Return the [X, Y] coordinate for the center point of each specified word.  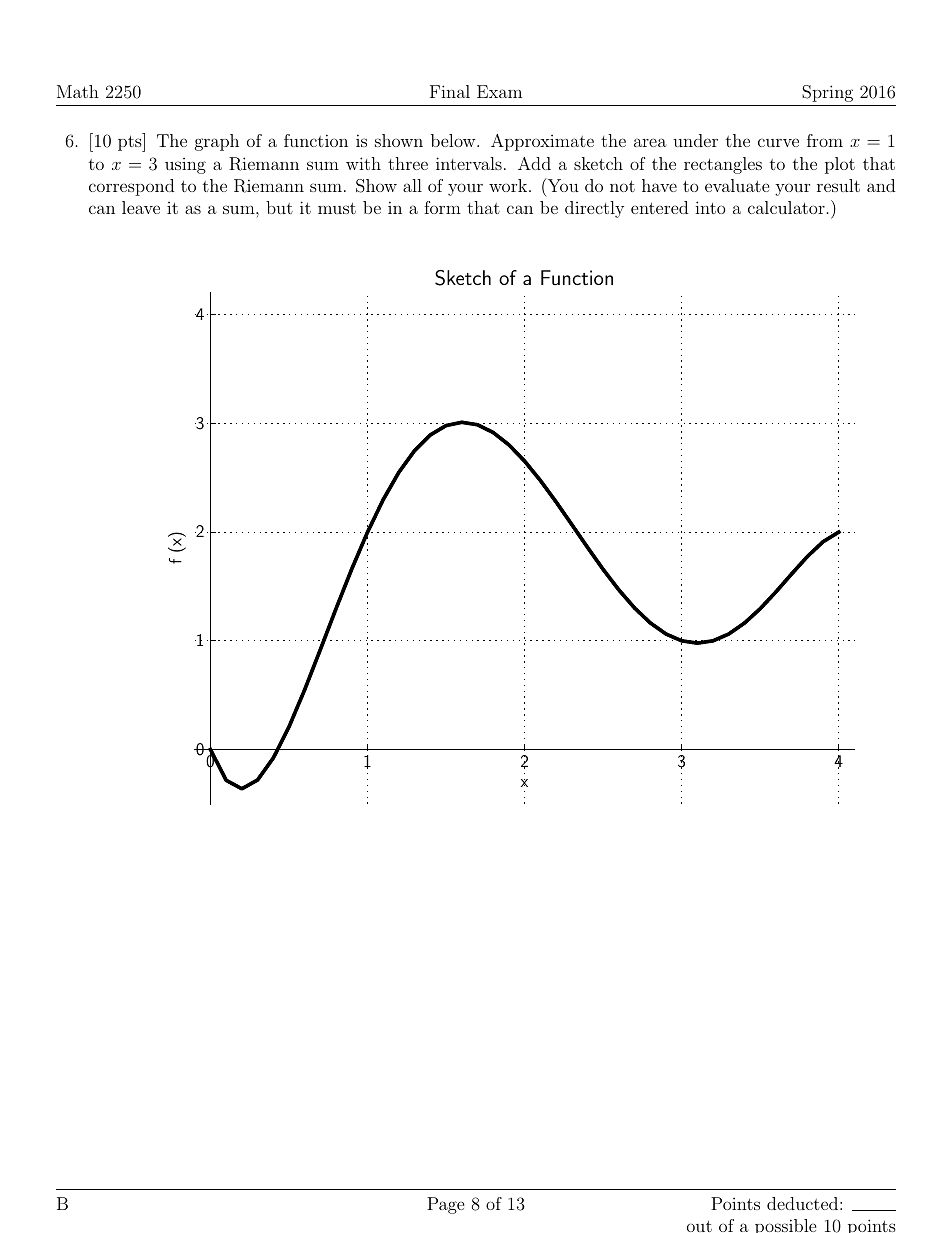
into [710, 207]
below [454, 140]
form [442, 207]
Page [446, 1205]
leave [141, 207]
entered [659, 207]
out [699, 1226]
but [279, 207]
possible [786, 1226]
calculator [786, 207]
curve [778, 142]
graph [217, 142]
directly [594, 209]
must [337, 208]
